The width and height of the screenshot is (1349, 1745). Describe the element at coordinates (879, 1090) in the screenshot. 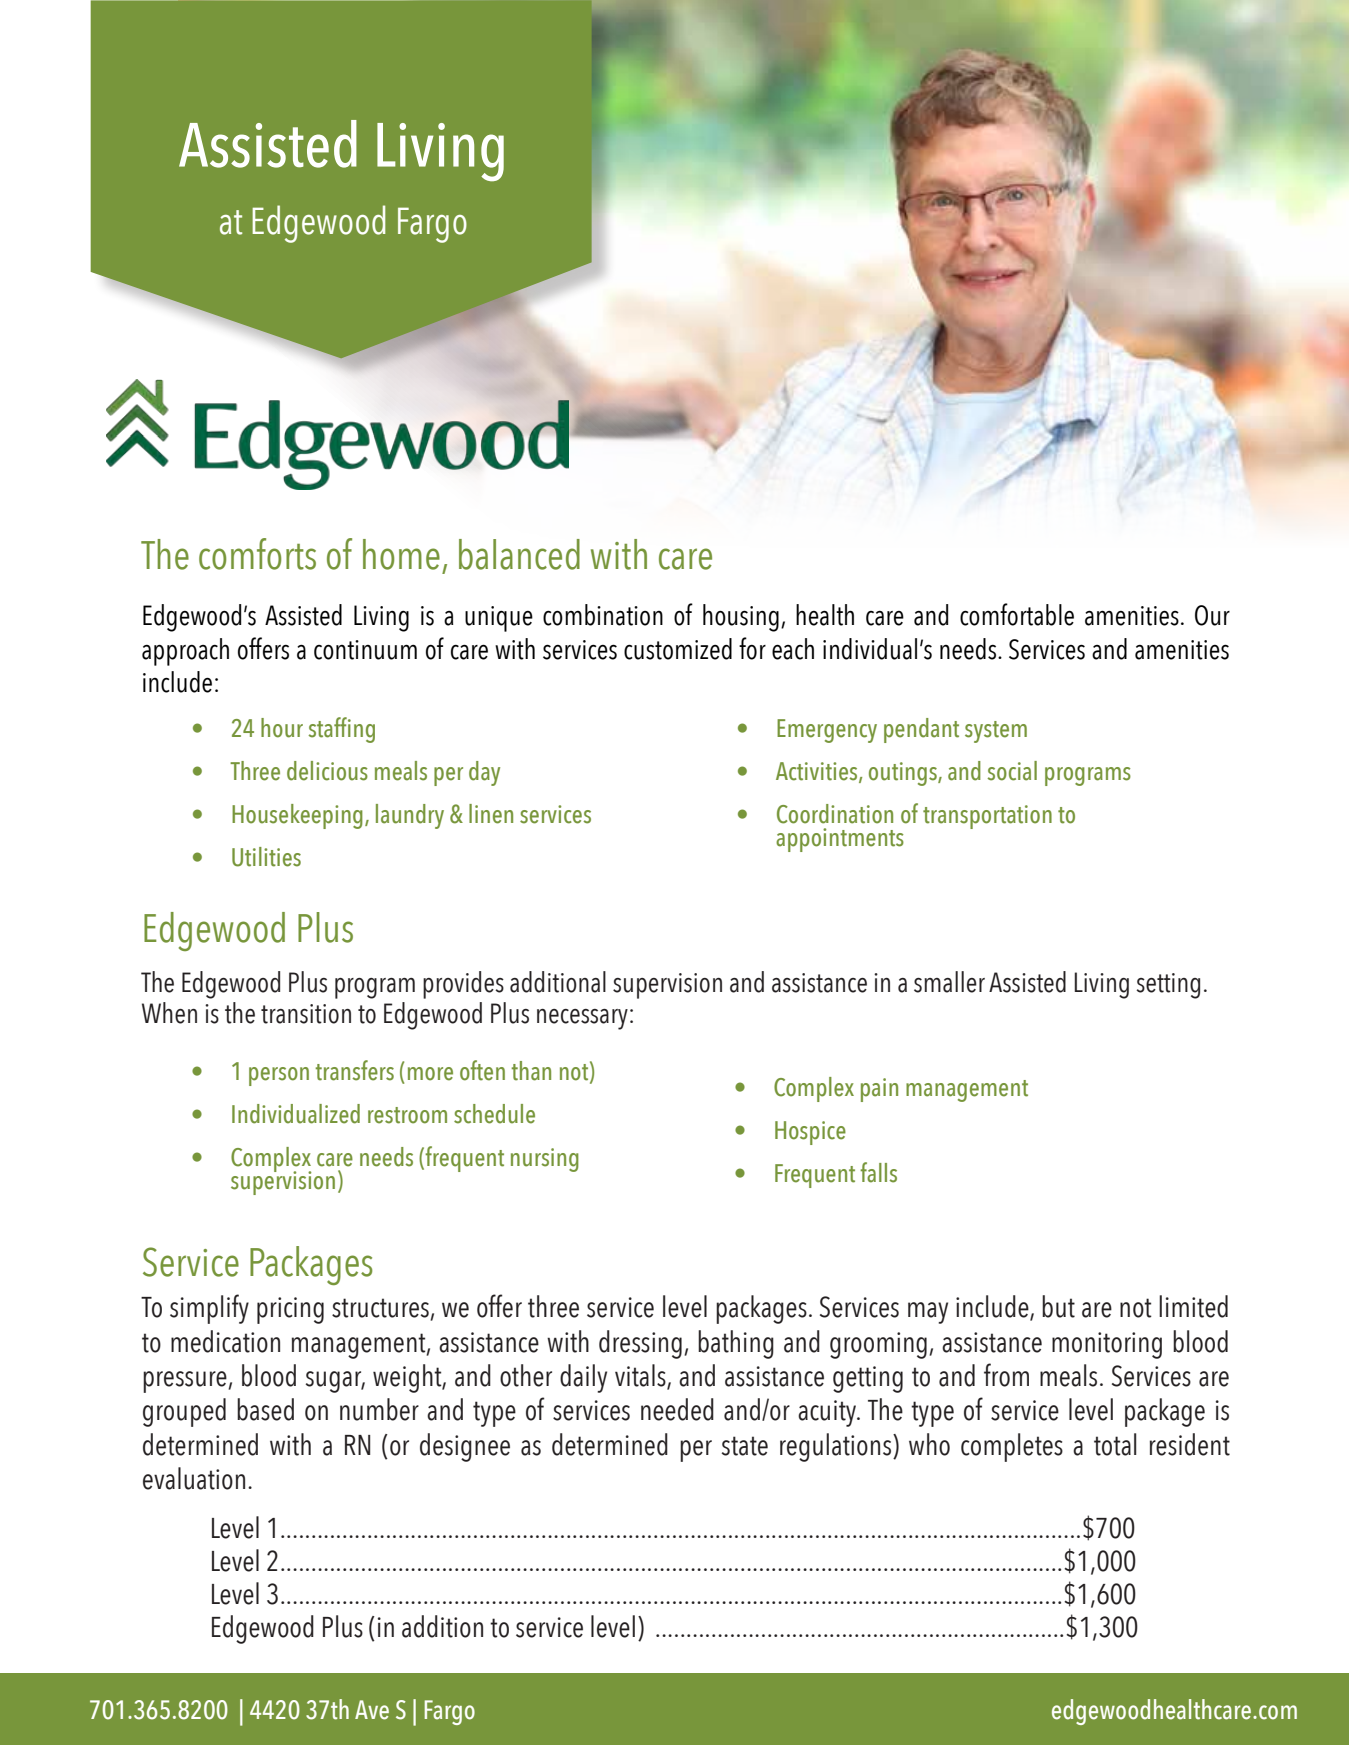

I see `pain` at that location.
